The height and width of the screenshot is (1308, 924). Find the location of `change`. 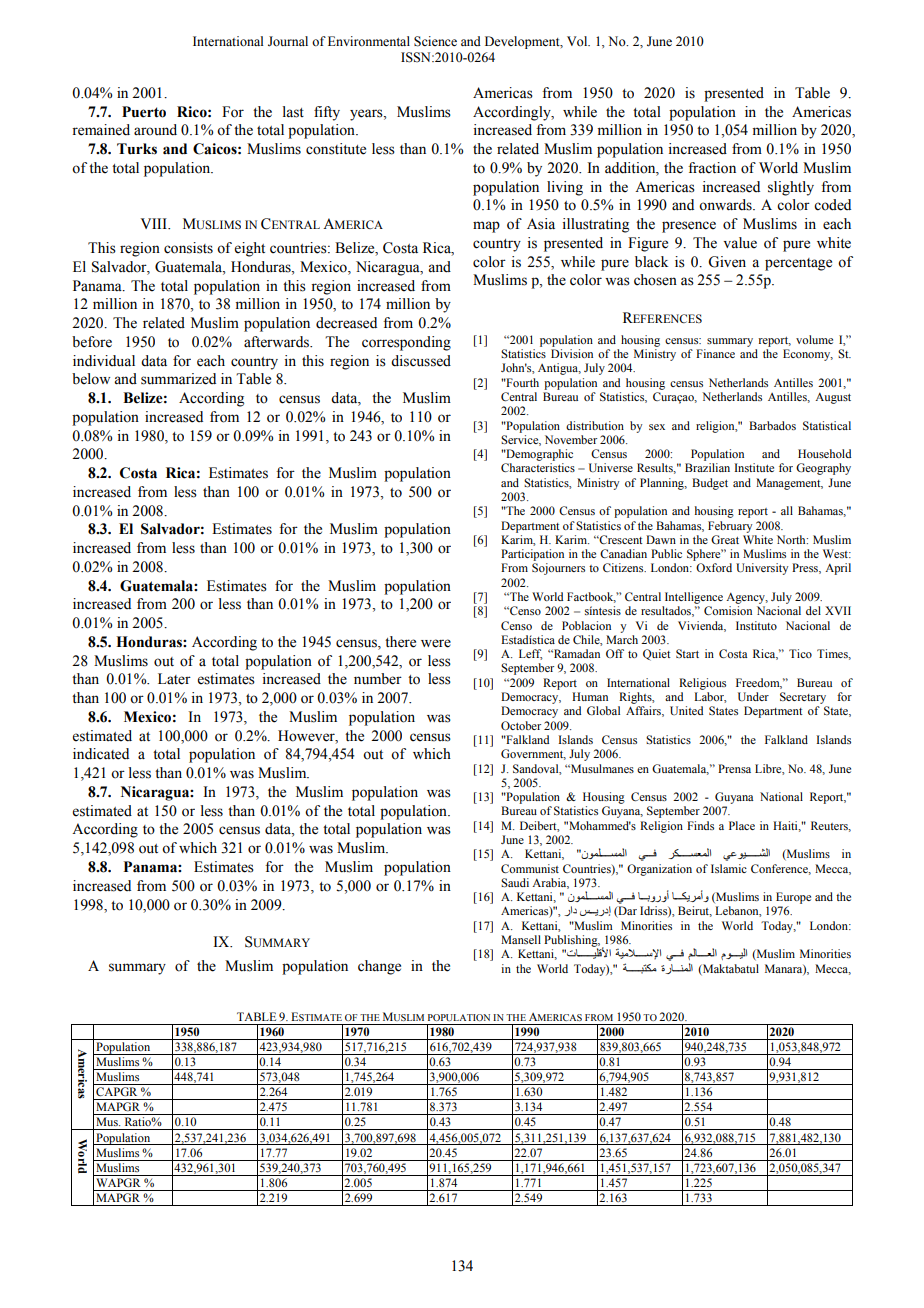

change is located at coordinates (379, 967).
